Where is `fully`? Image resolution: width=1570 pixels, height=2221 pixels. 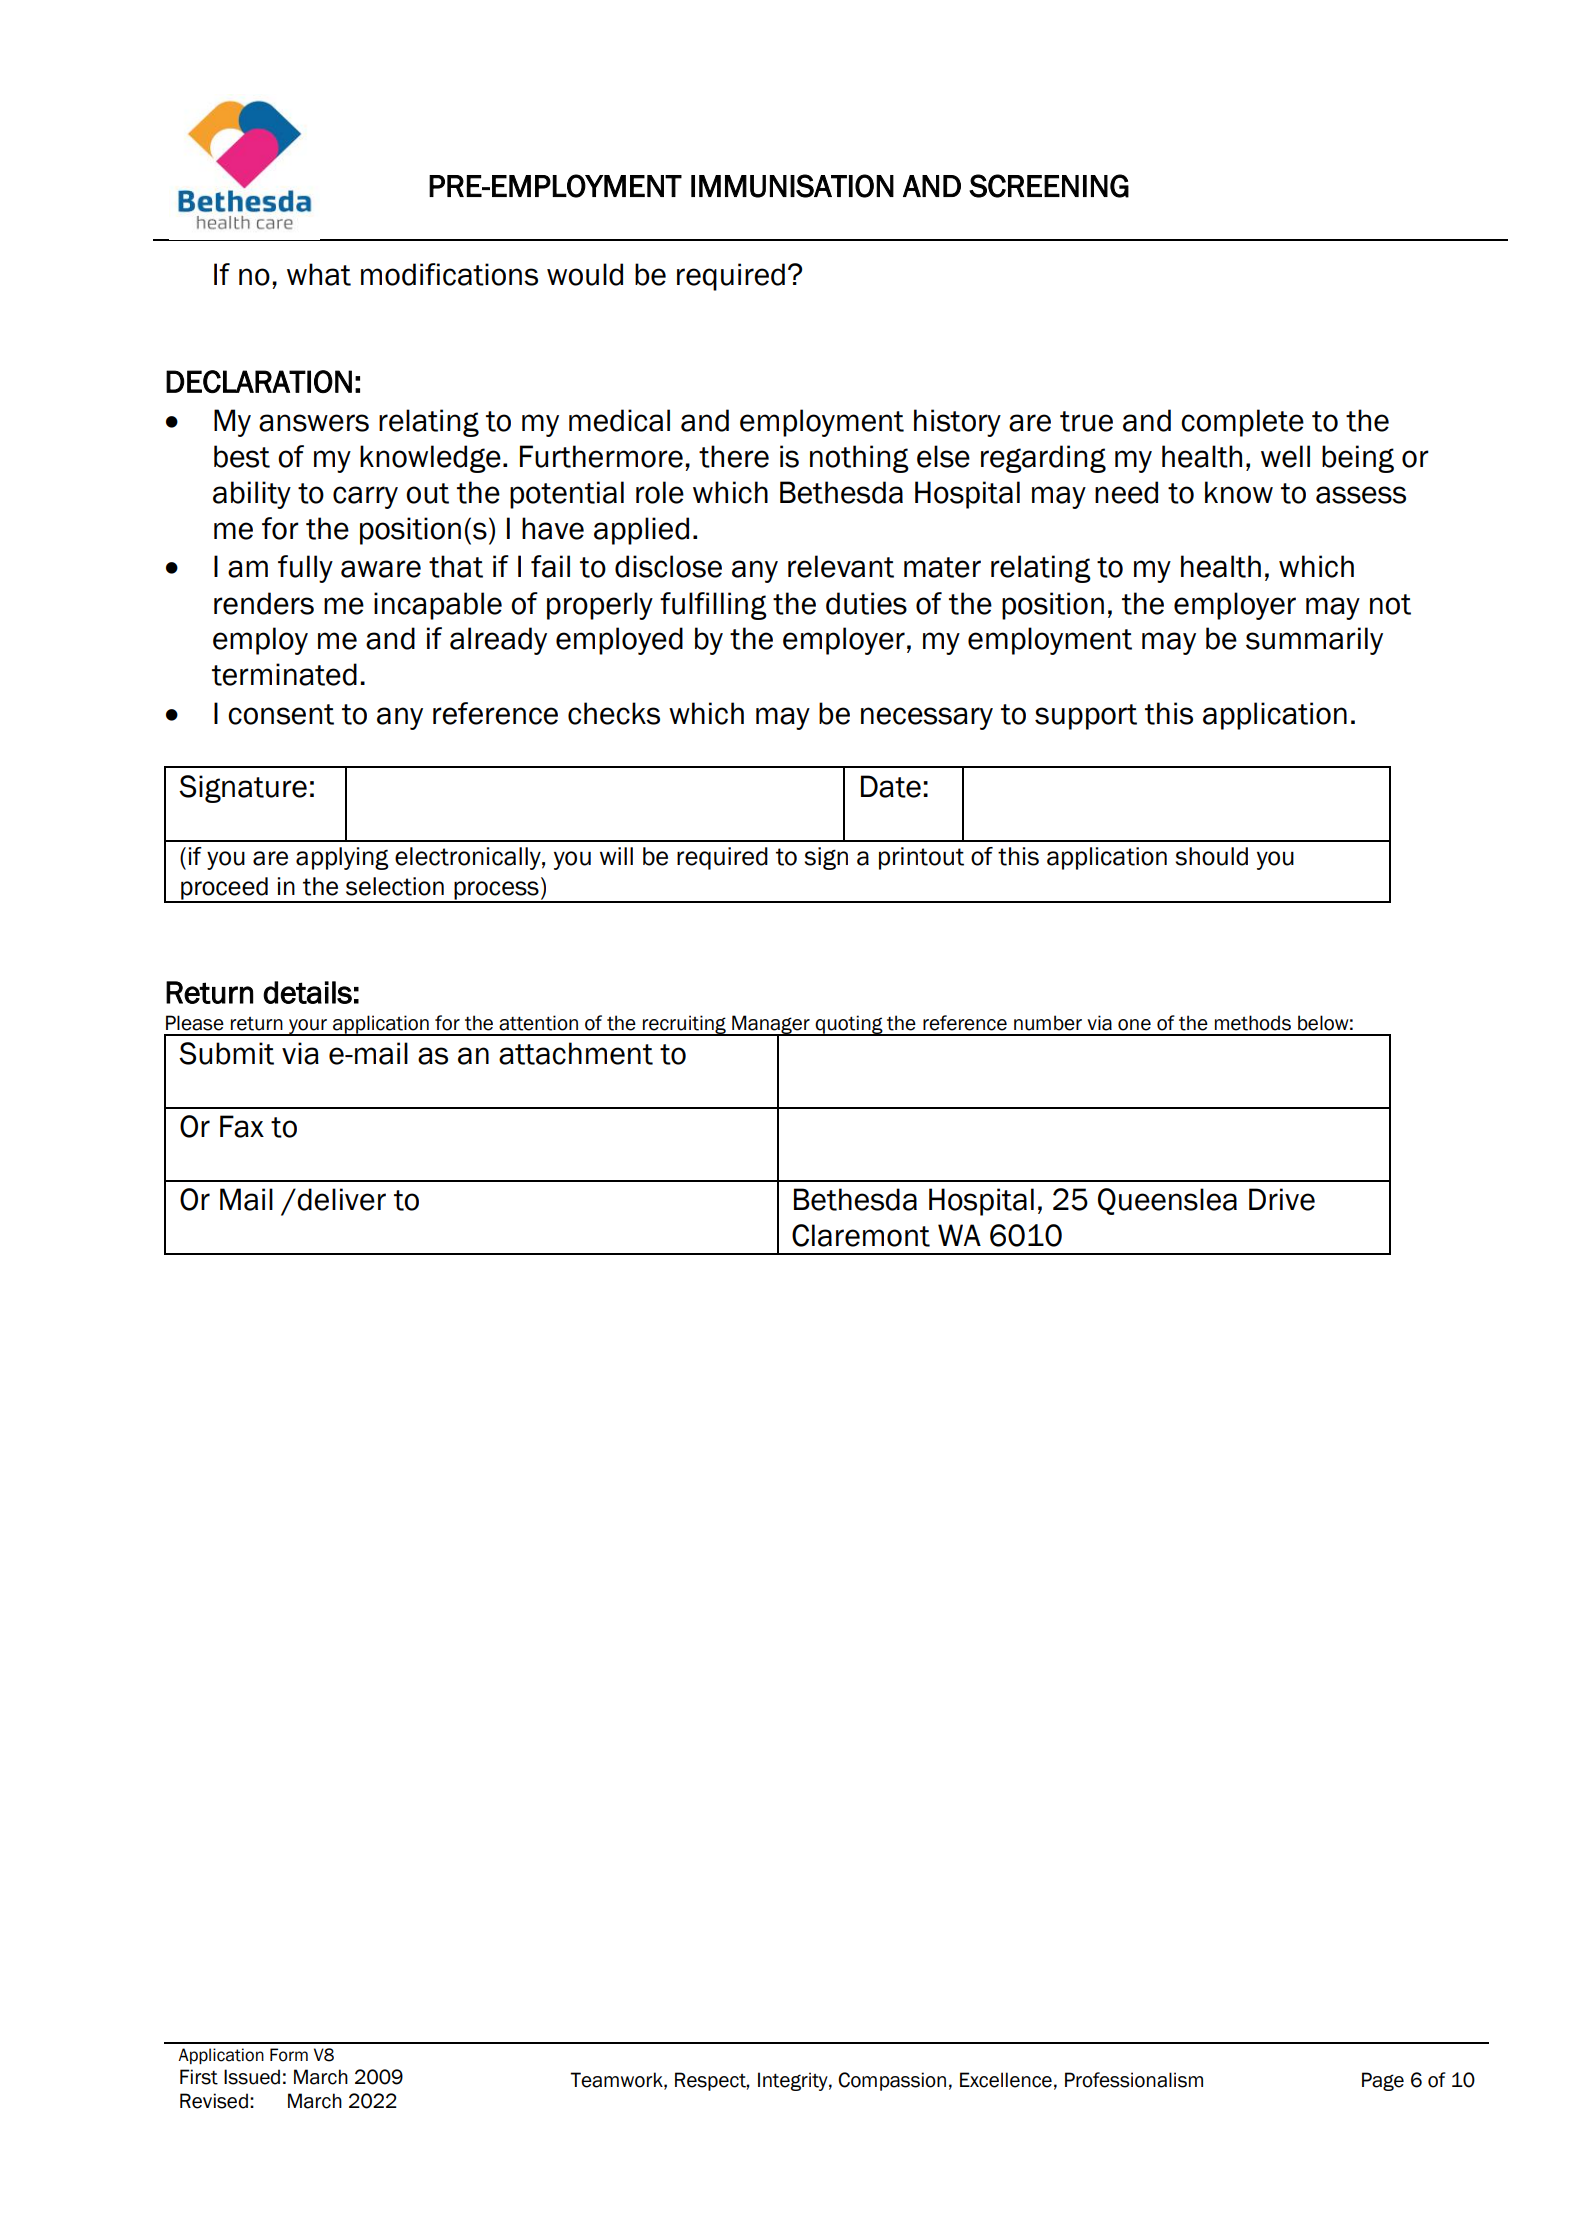
fully is located at coordinates (305, 569).
